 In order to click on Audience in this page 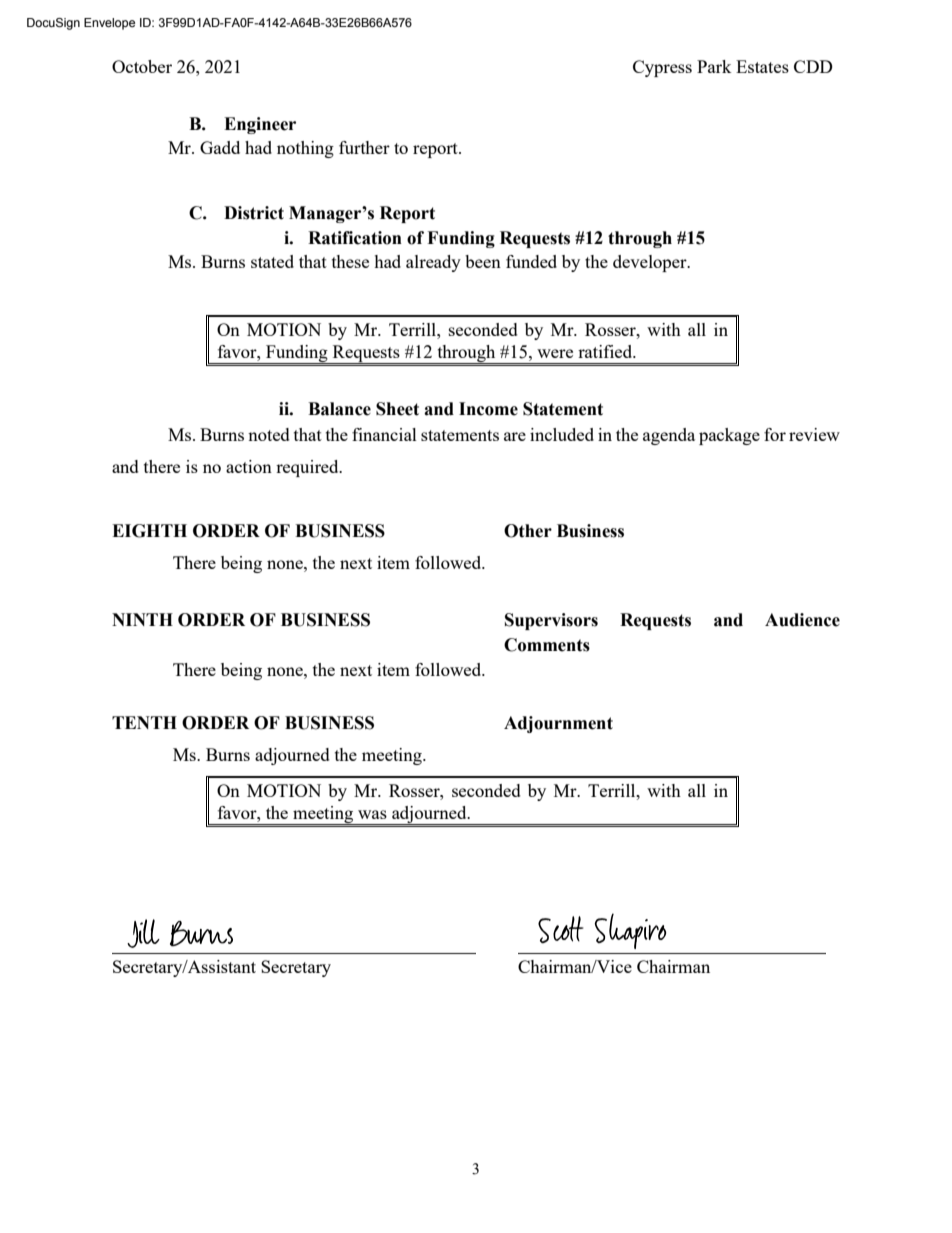, I will do `click(802, 620)`.
